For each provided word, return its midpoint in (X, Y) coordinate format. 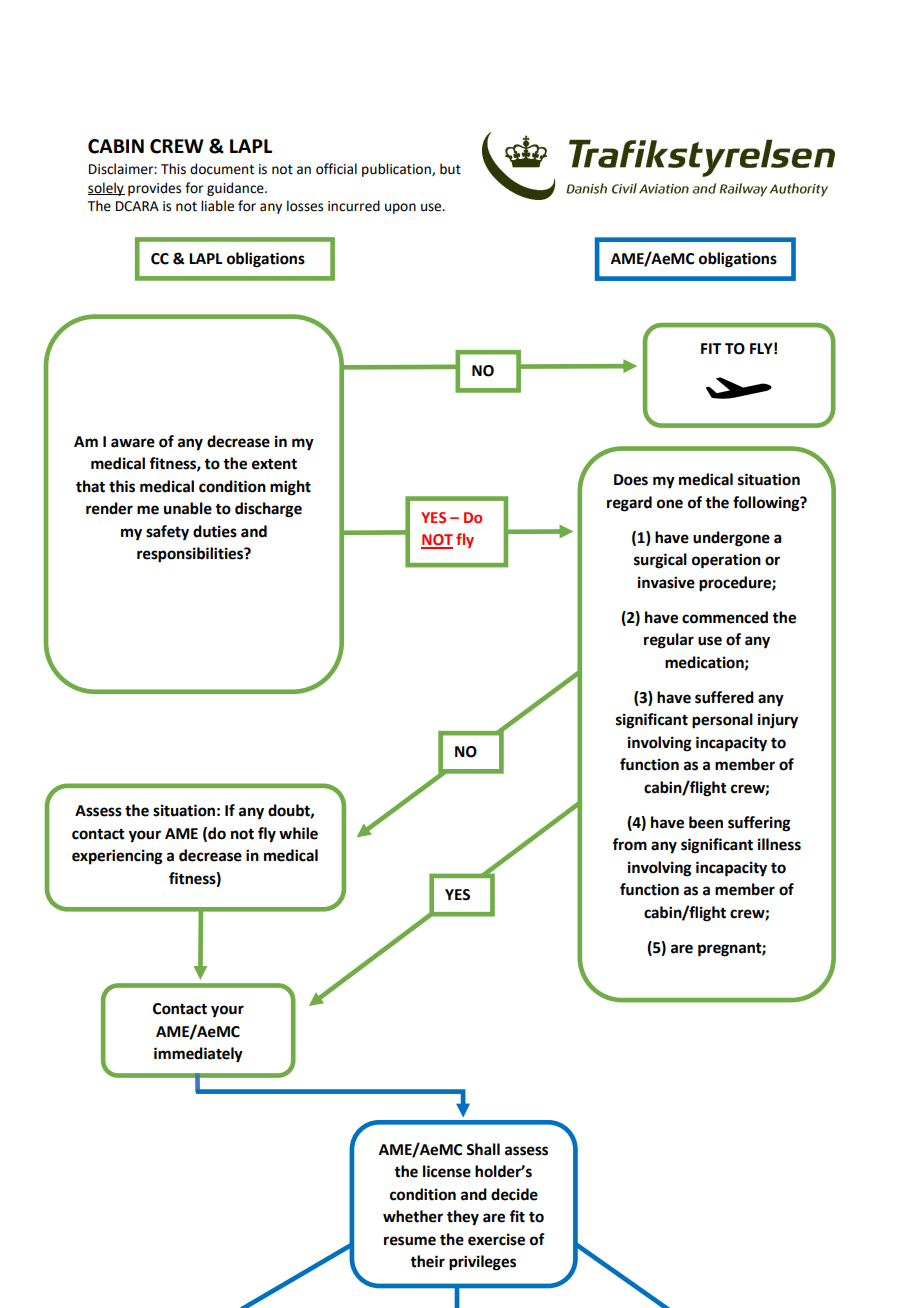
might (290, 488)
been (706, 822)
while (298, 833)
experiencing (117, 857)
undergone (731, 539)
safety (167, 533)
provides (154, 189)
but (450, 169)
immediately (198, 1055)
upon (400, 208)
